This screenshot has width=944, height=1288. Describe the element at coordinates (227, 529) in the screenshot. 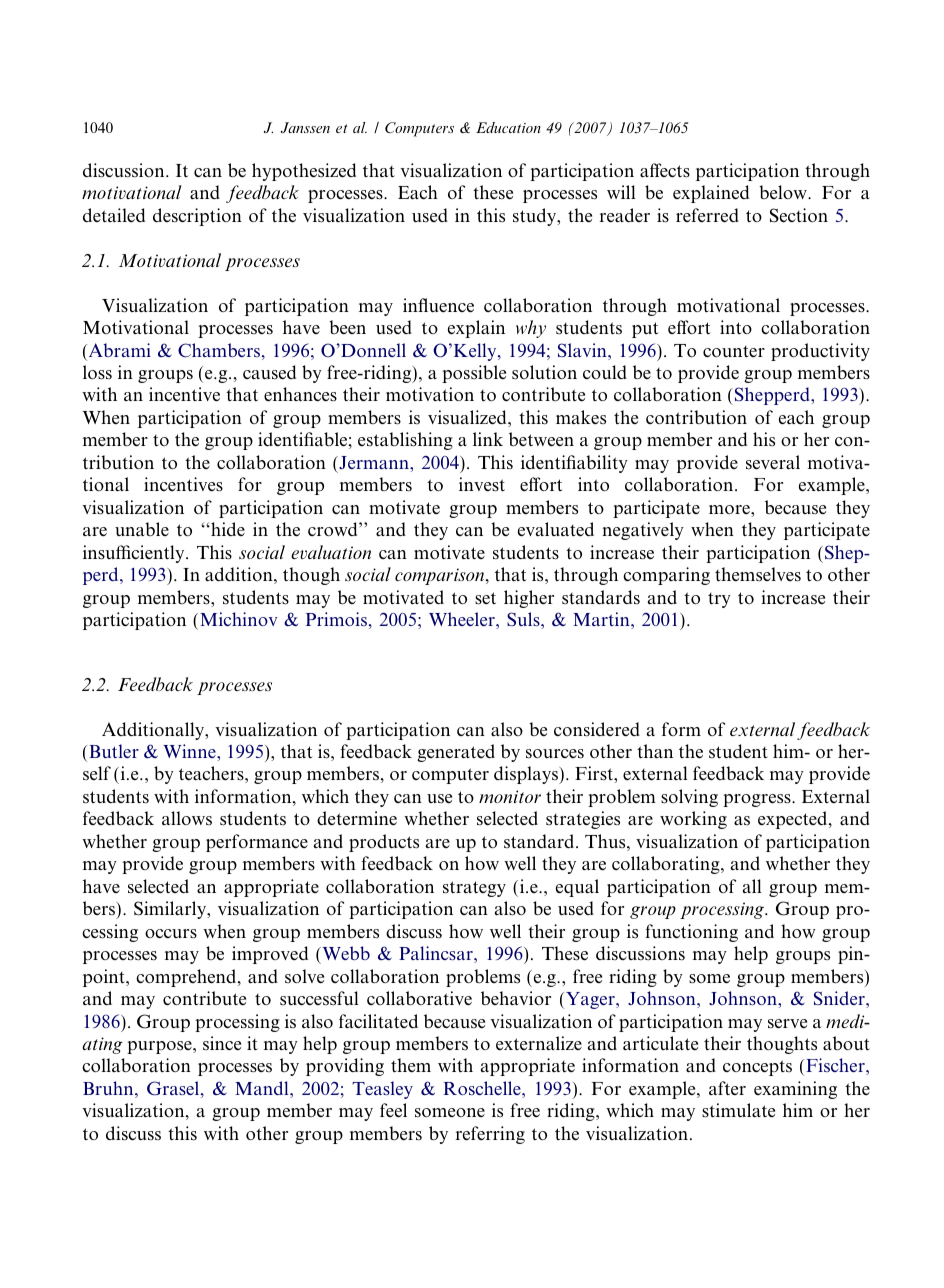

I see `hide` at that location.
